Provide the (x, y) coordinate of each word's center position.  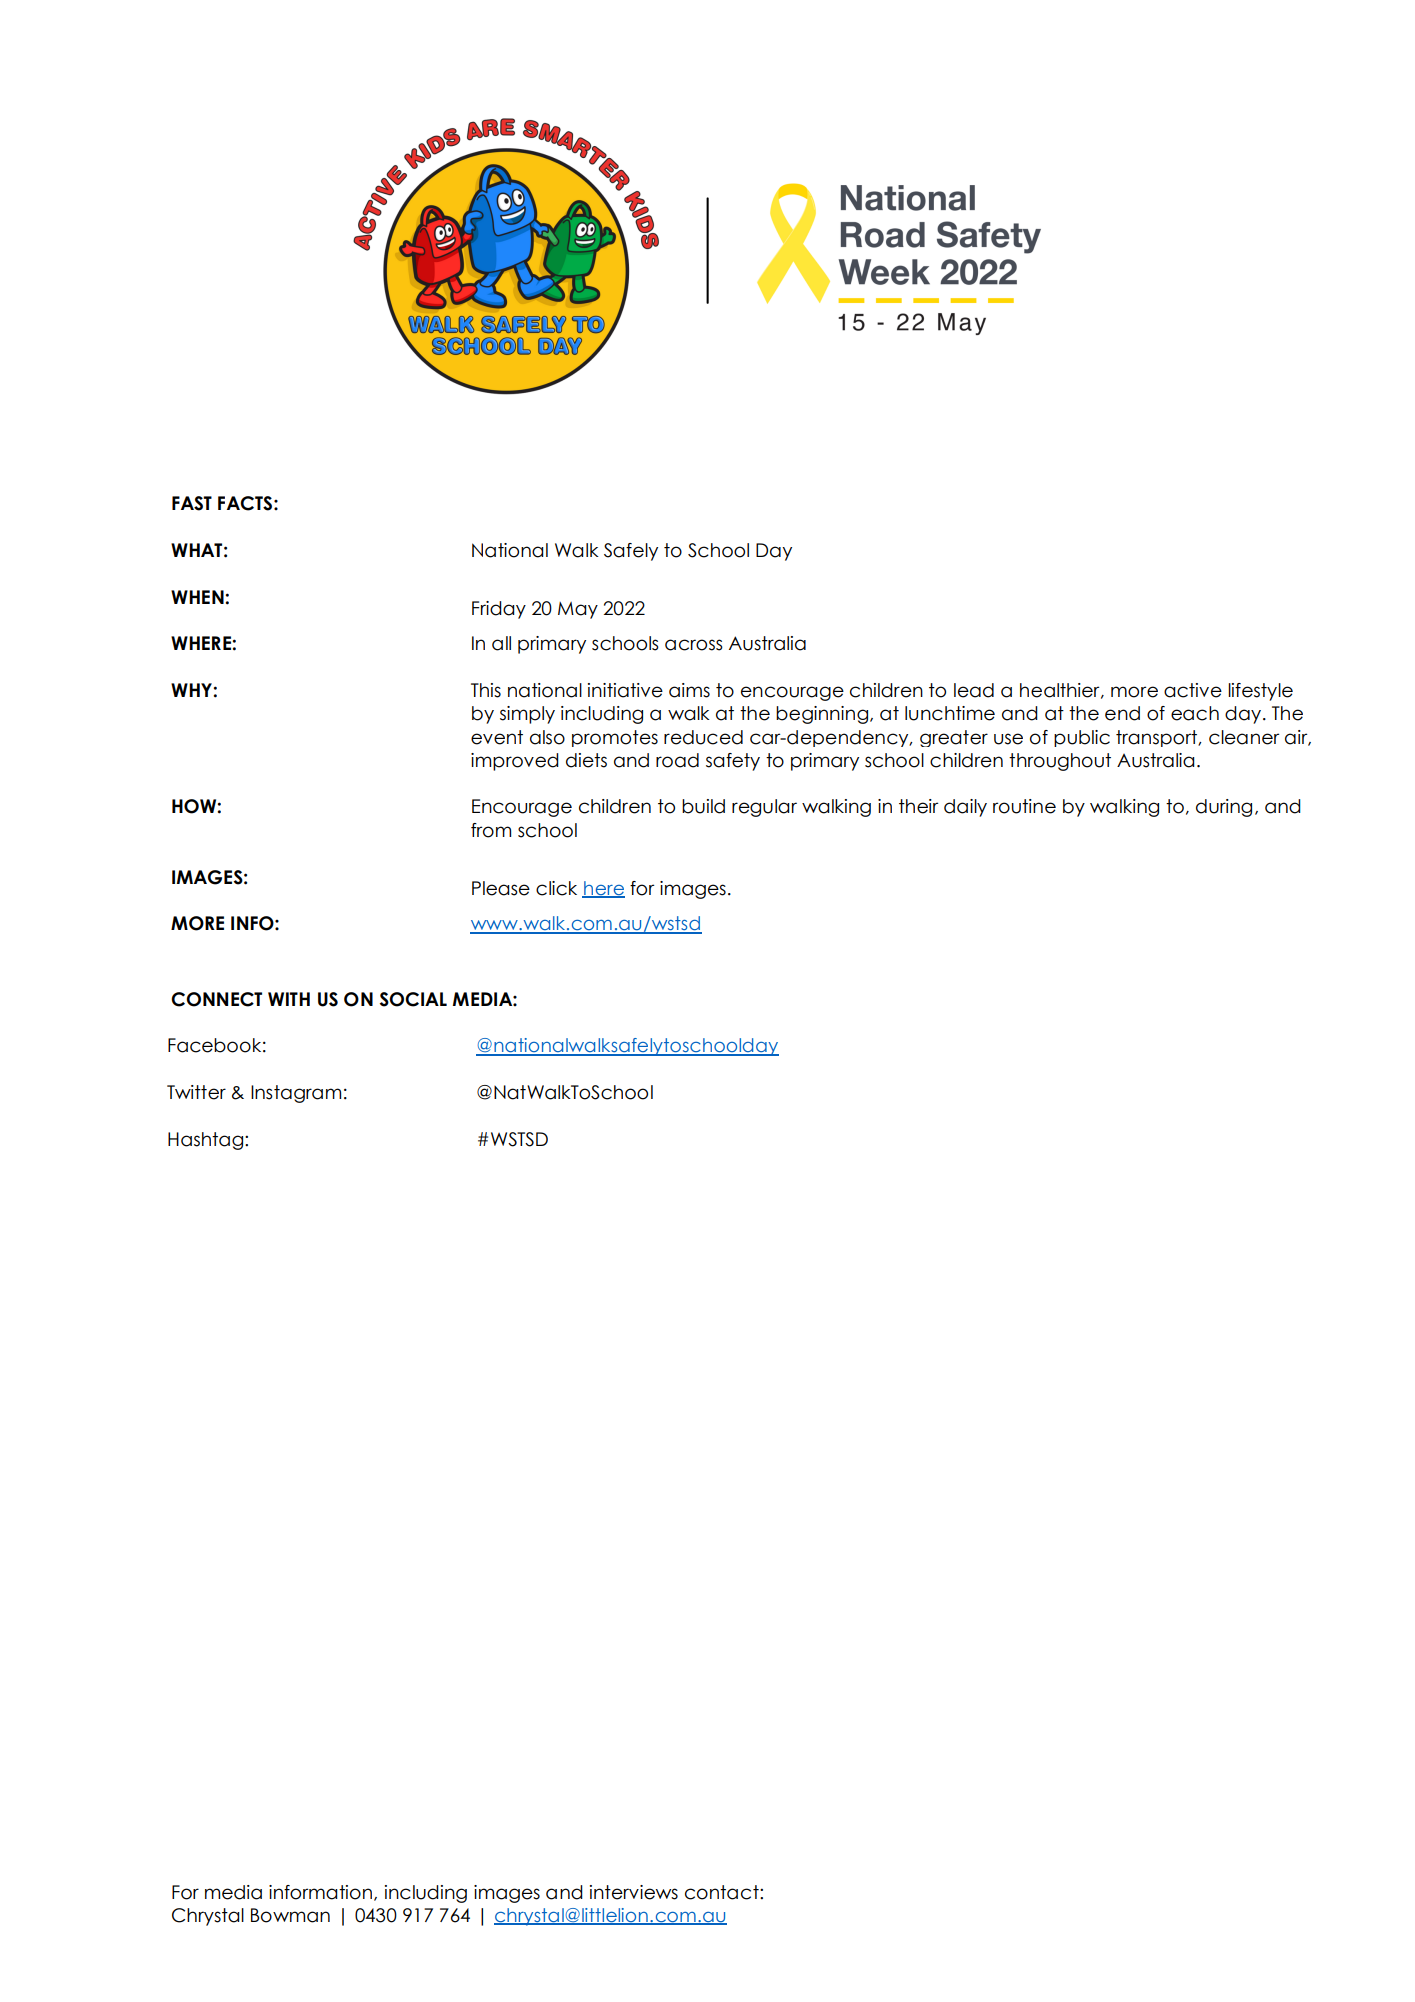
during (1224, 808)
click (556, 888)
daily (965, 808)
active (1193, 690)
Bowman (290, 1915)
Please (501, 888)
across (694, 645)
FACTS (245, 503)
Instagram (296, 1094)
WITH (289, 999)
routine (1024, 806)
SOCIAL (413, 999)
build (703, 806)
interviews (634, 1892)
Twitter (196, 1092)
